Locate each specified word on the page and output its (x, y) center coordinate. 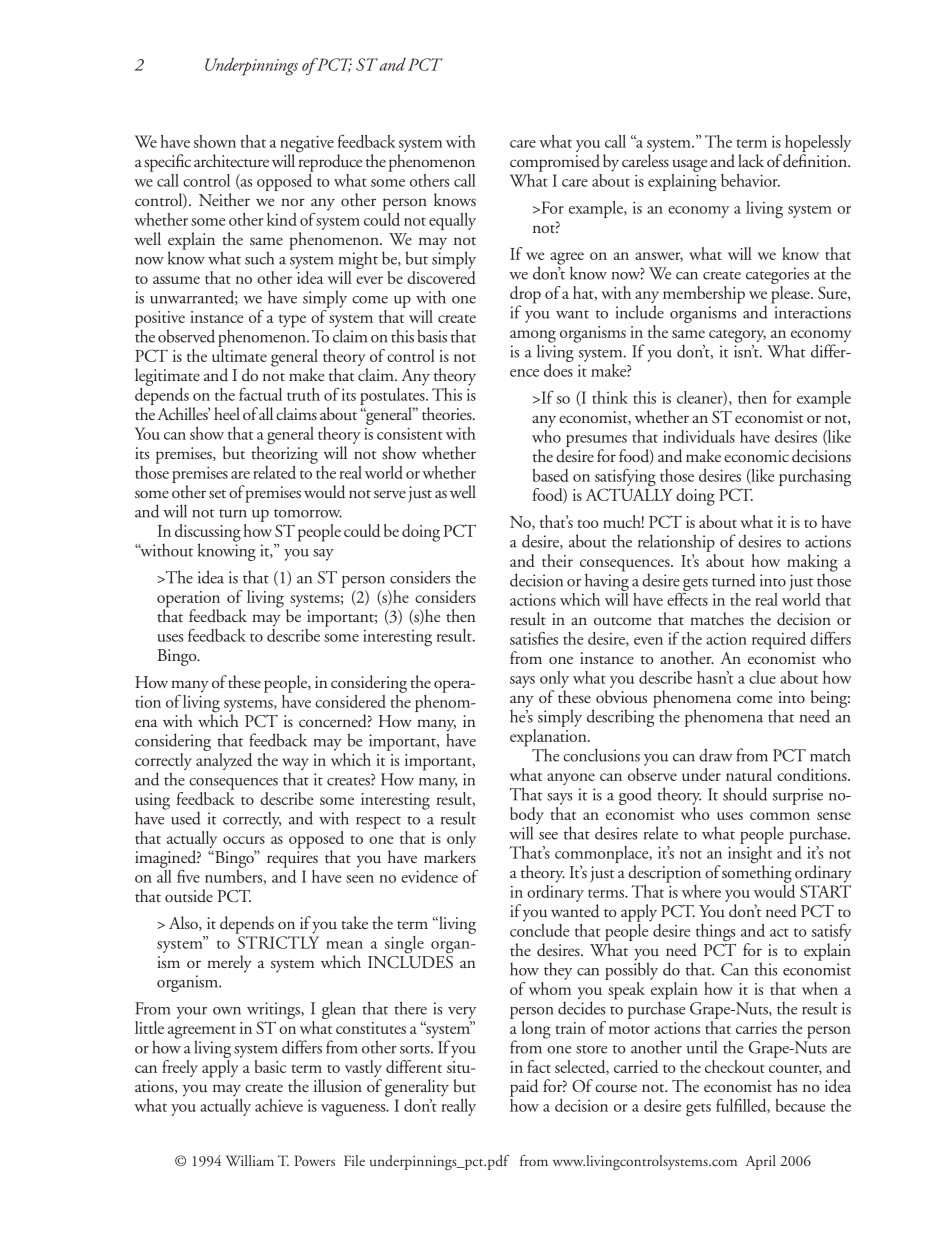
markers (450, 856)
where (701, 891)
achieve (279, 1105)
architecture (231, 160)
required (779, 640)
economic (756, 456)
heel (227, 413)
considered (350, 701)
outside (189, 896)
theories (448, 413)
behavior (750, 180)
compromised (555, 163)
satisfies (534, 638)
